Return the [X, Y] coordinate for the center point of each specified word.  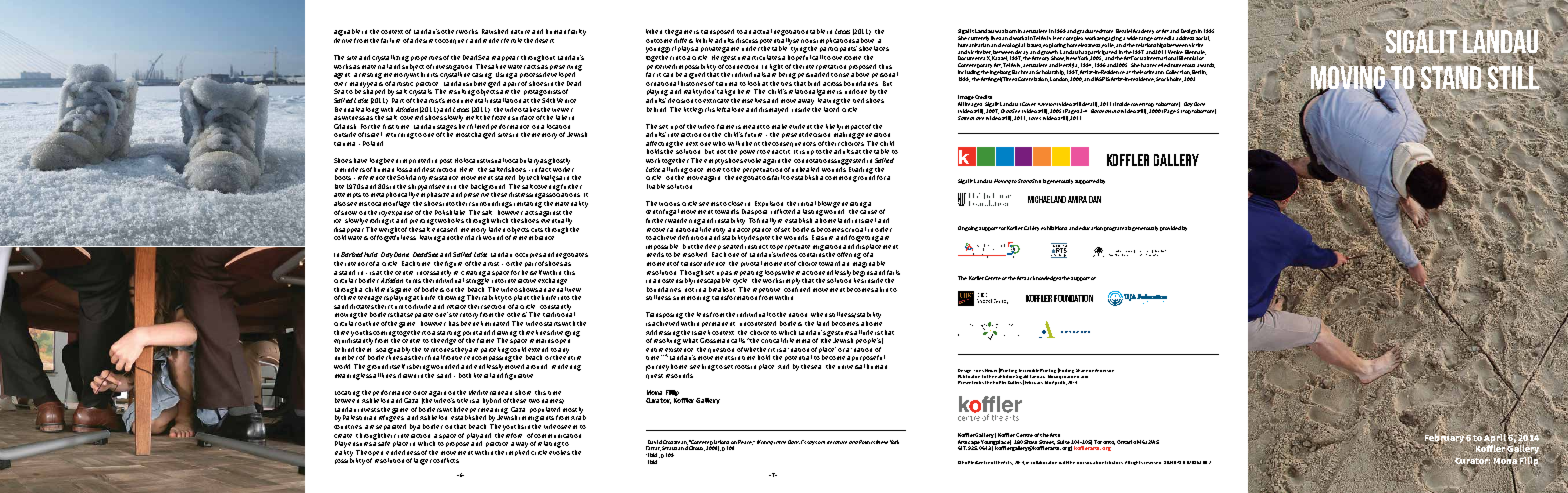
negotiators [753, 179]
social [1203, 38]
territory [465, 316]
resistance [443, 178]
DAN [1095, 199]
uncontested [758, 323]
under [751, 48]
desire [424, 40]
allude [863, 332]
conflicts [446, 460]
